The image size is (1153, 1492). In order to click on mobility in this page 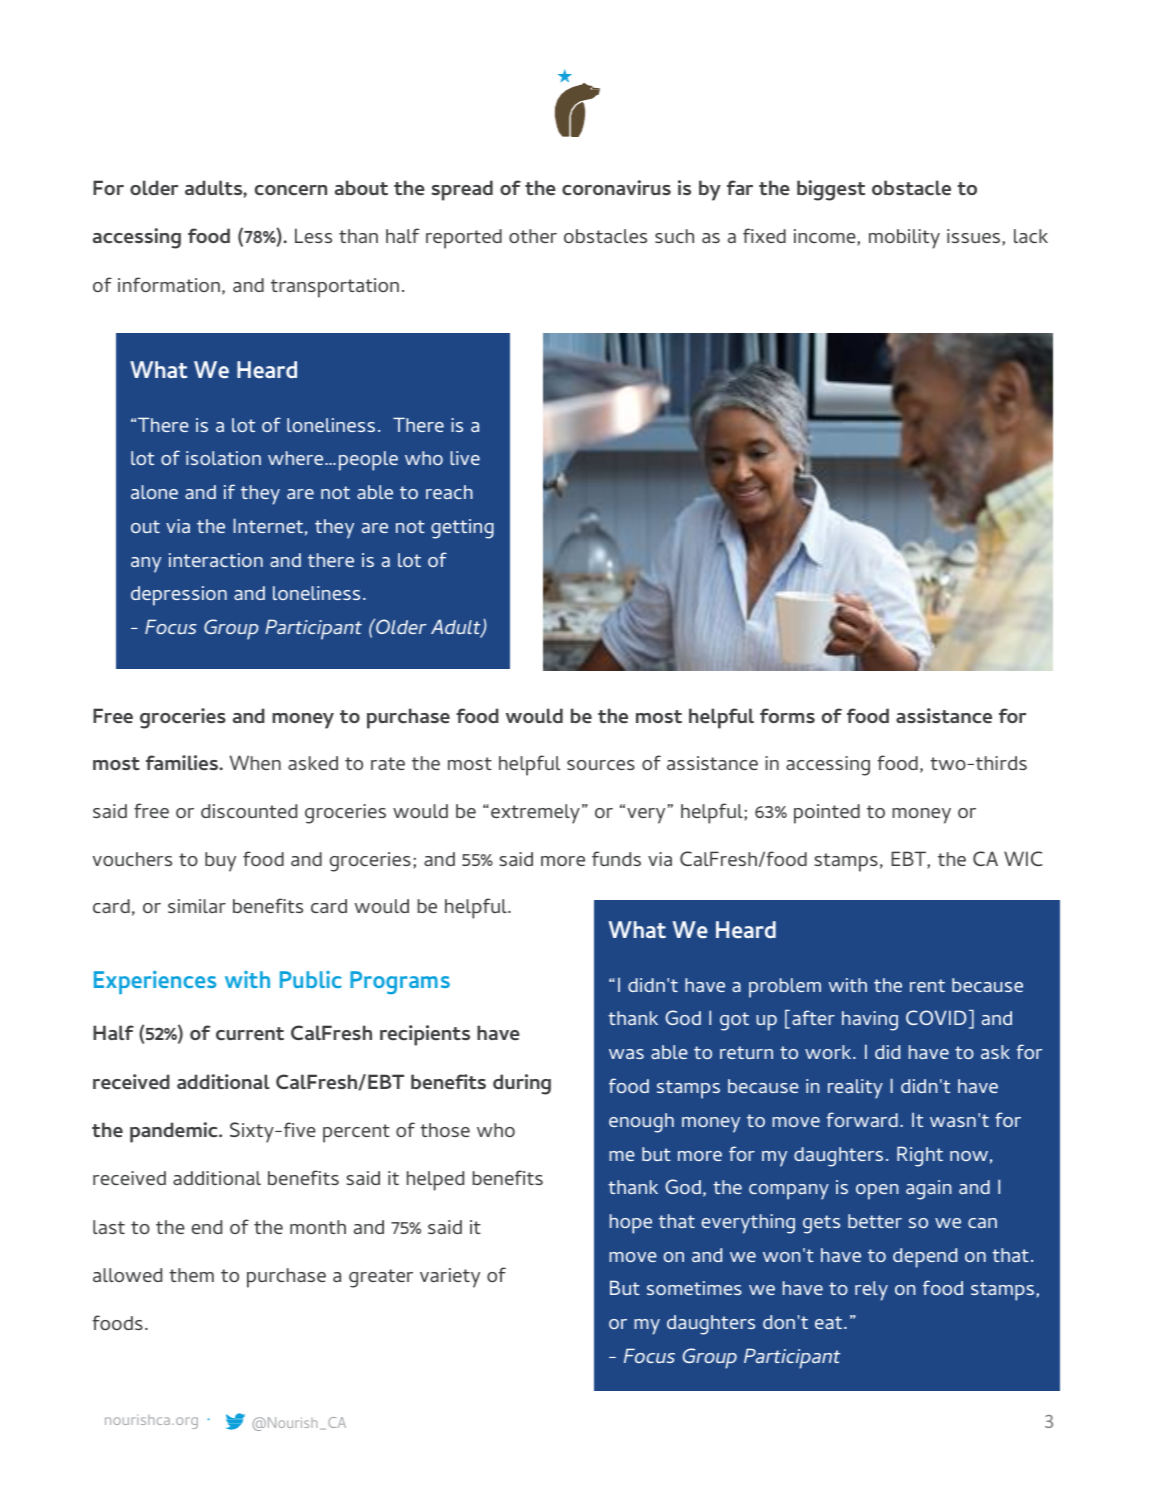, I will do `click(904, 239)`.
